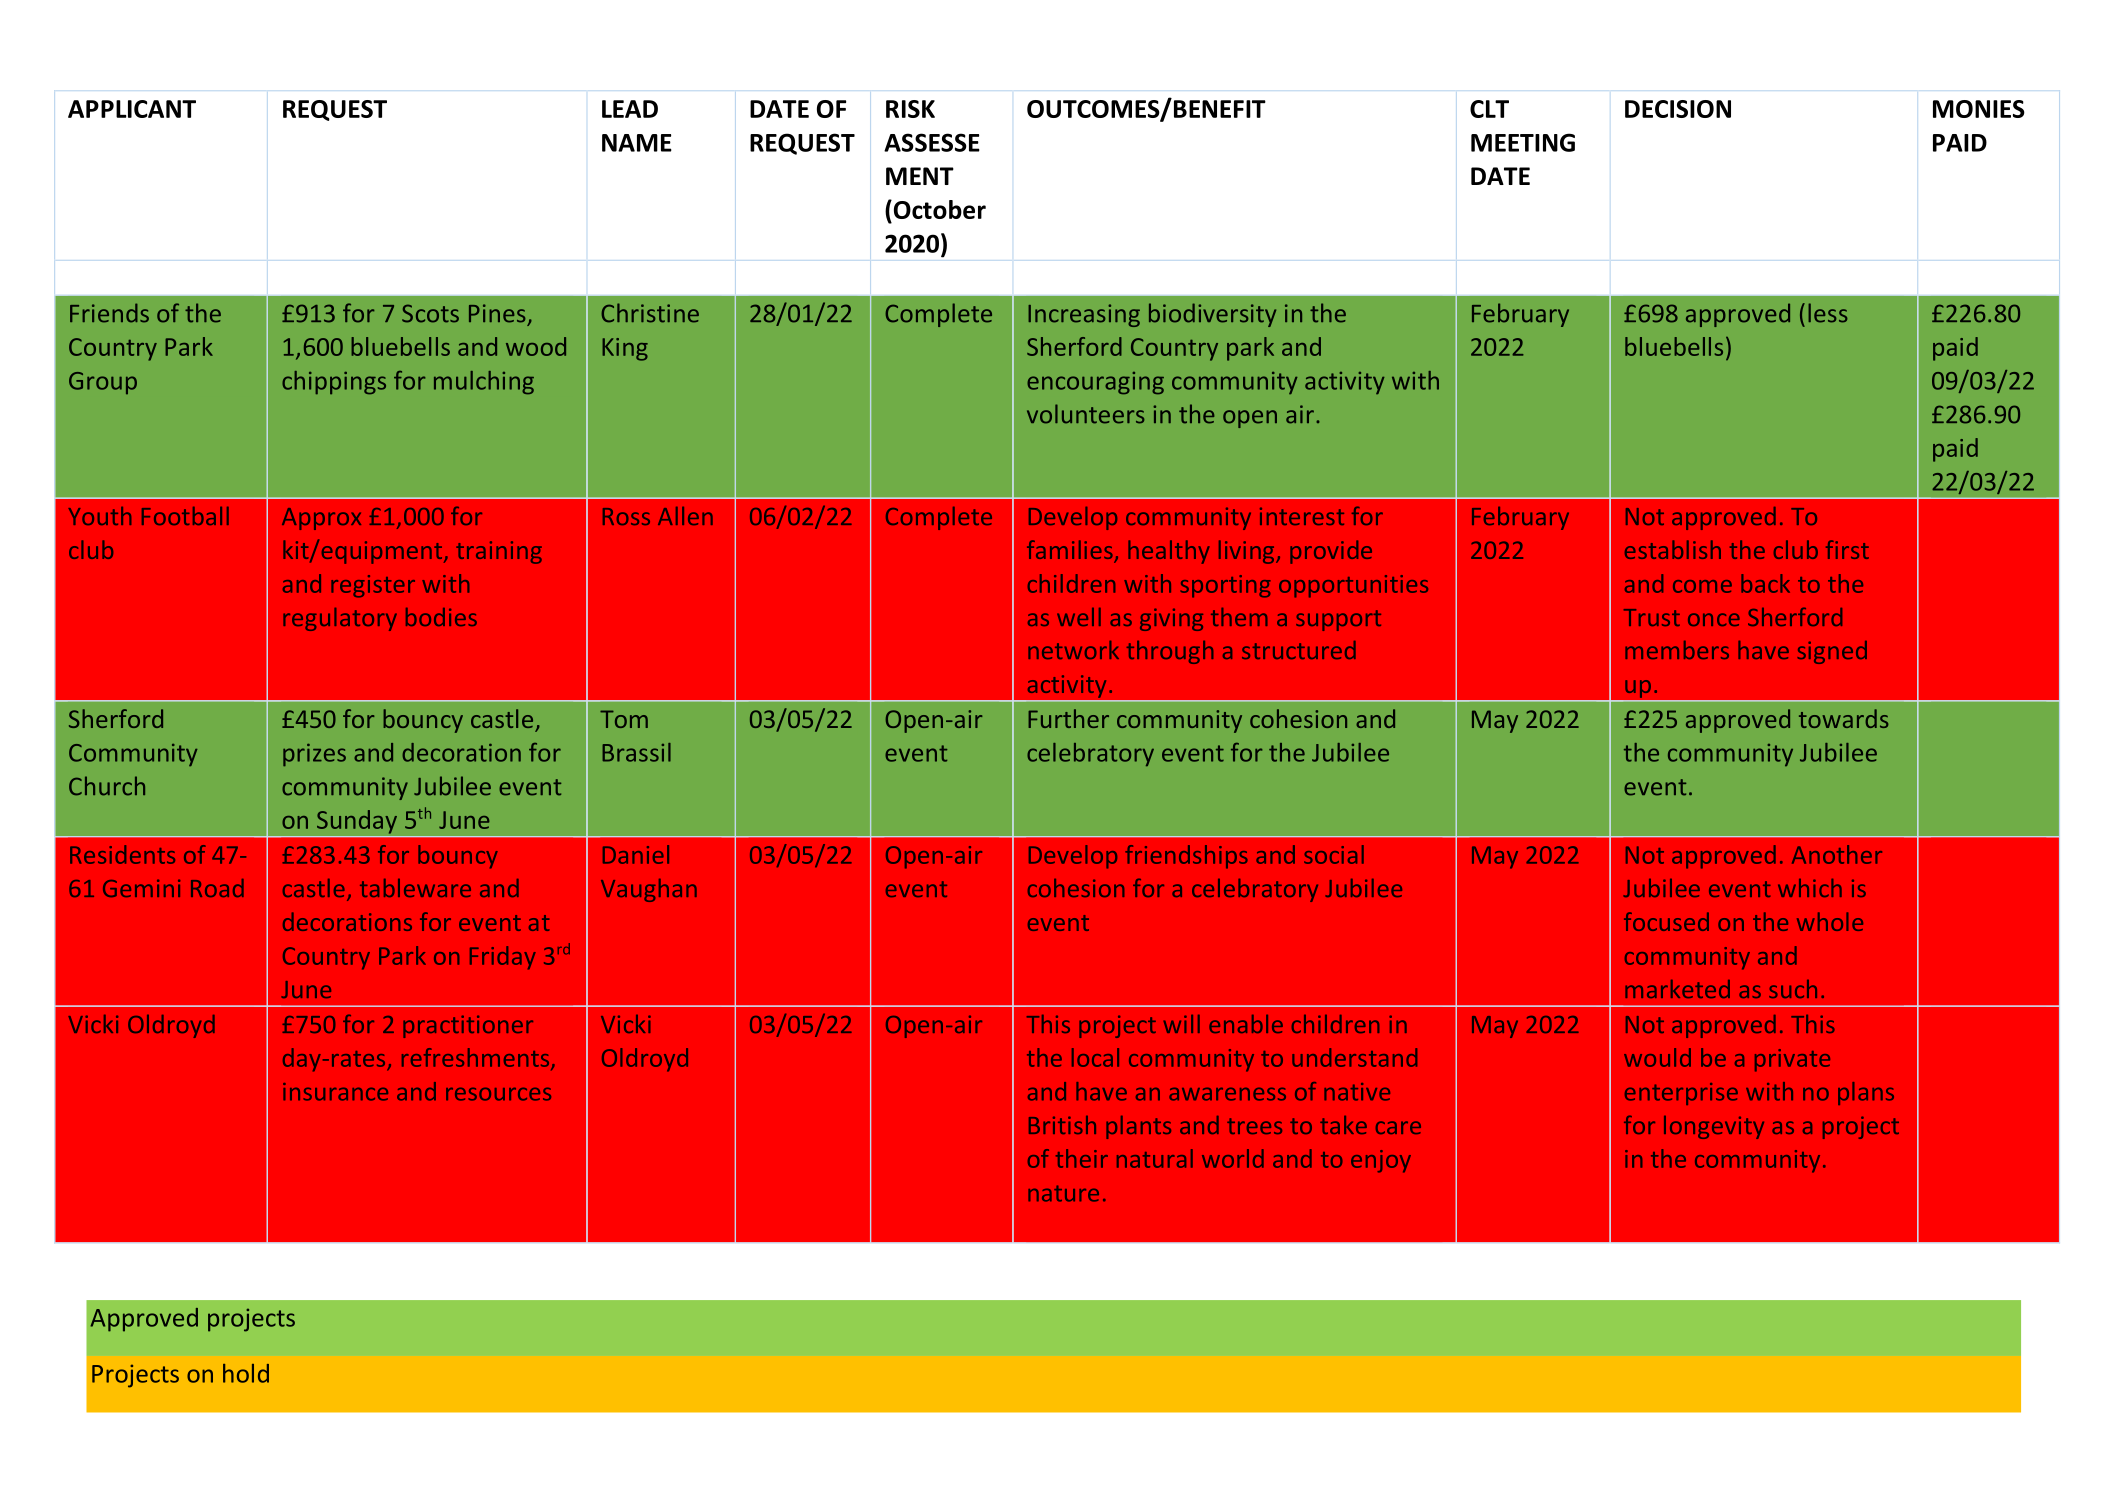 Image resolution: width=2107 pixels, height=1490 pixels. Describe the element at coordinates (1063, 1193) in the document. I see `nature` at that location.
